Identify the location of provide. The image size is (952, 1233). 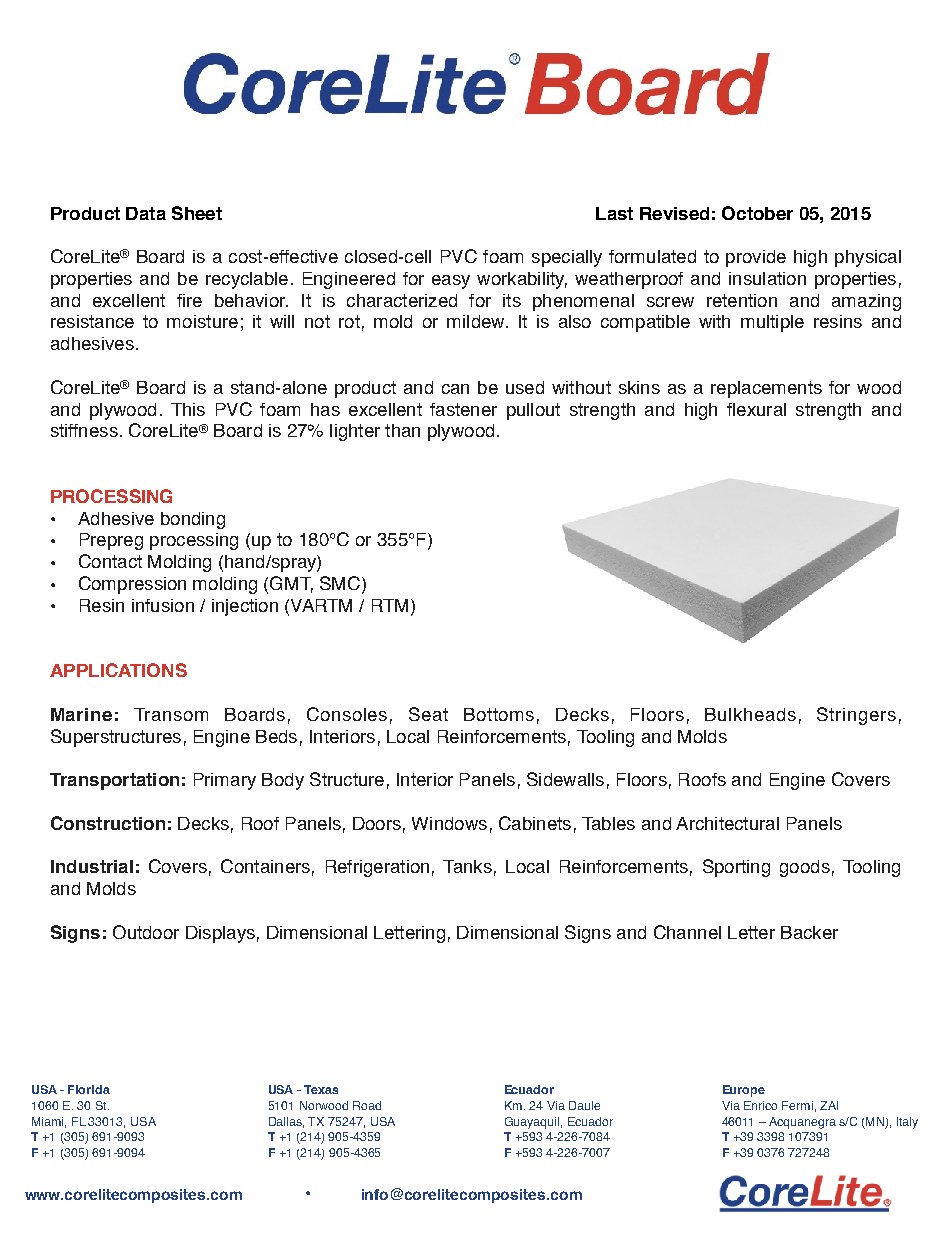
(756, 258).
